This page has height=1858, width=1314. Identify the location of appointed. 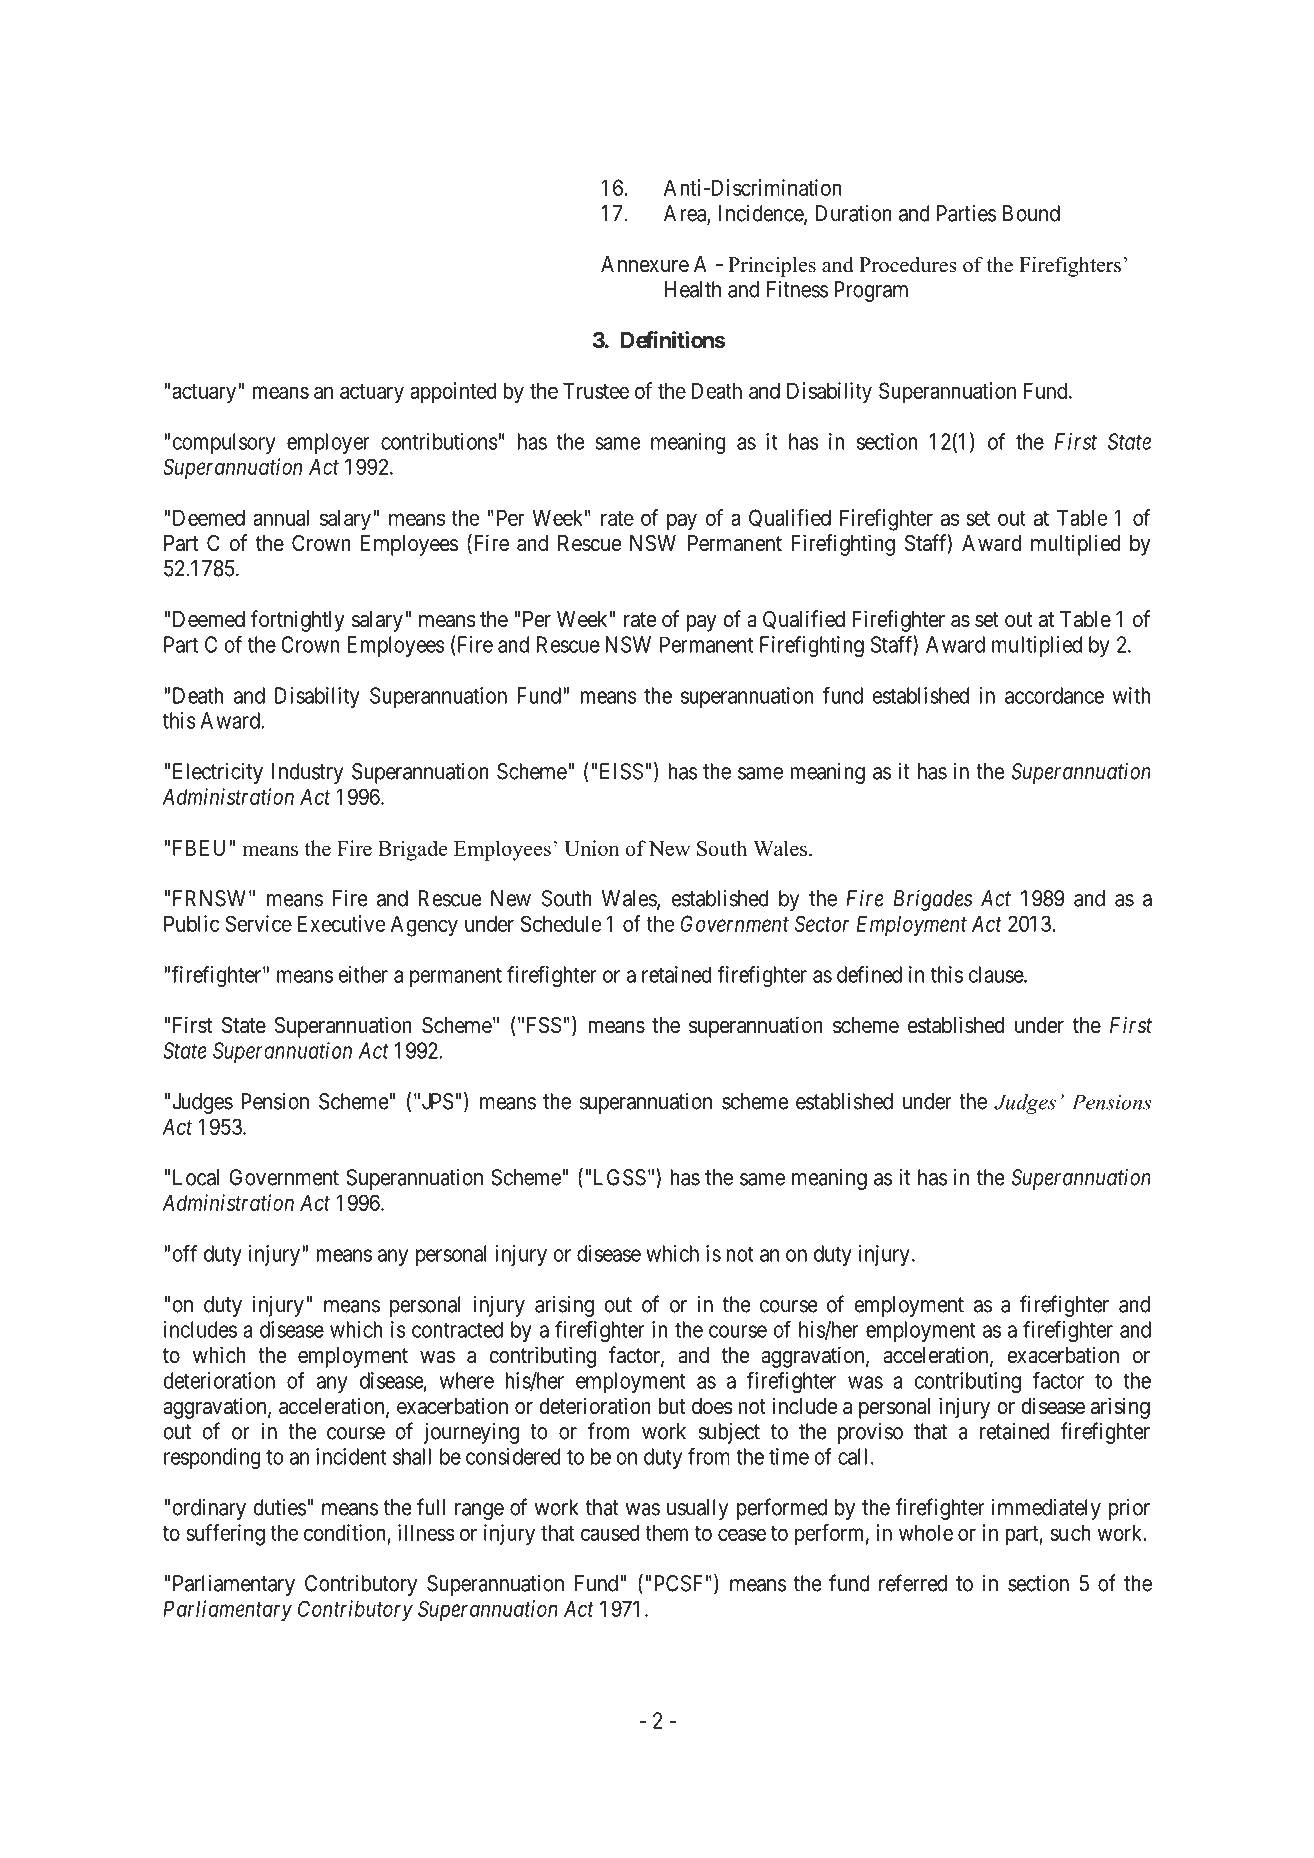
(453, 393).
